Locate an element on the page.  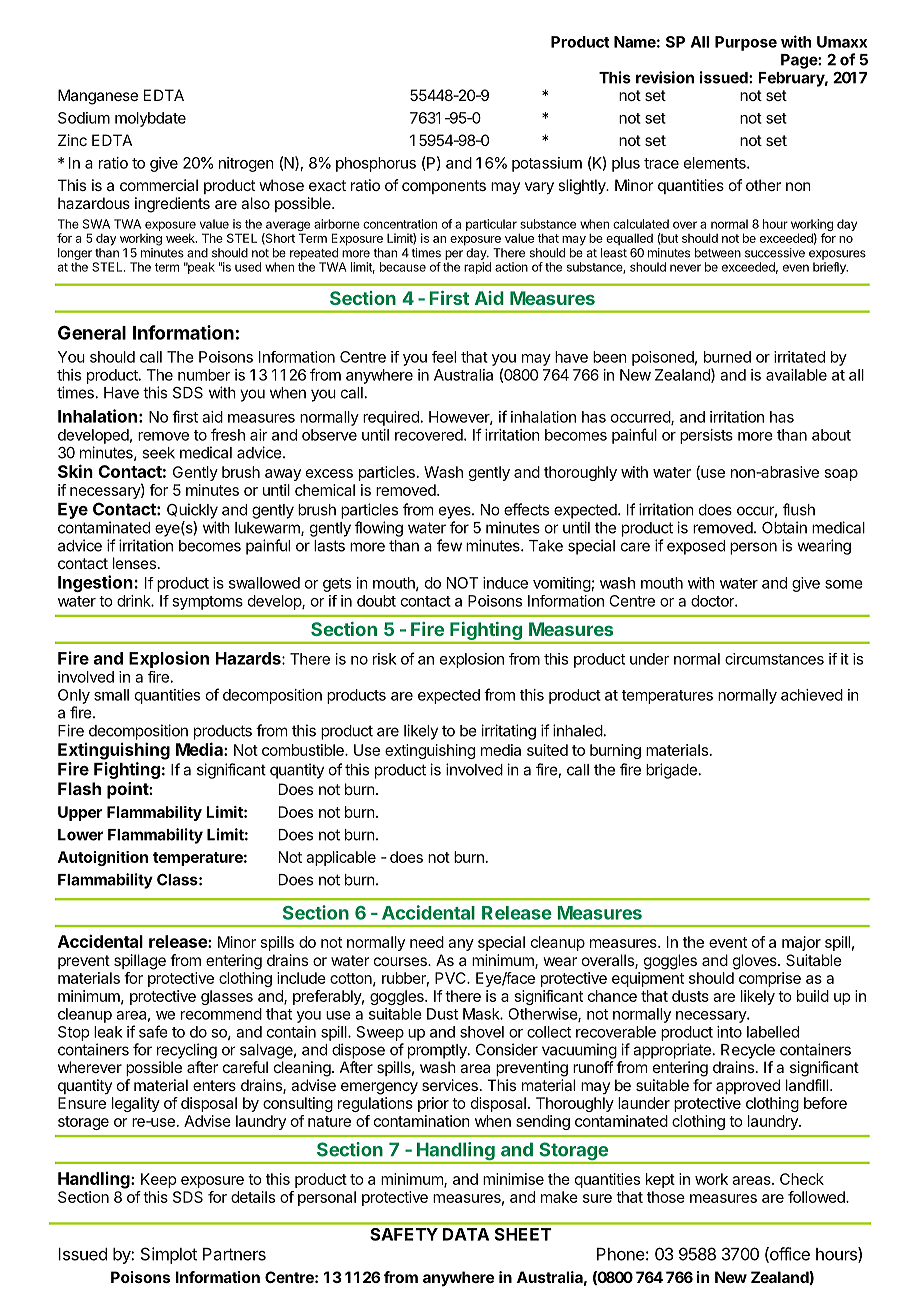
risk is located at coordinates (384, 659).
